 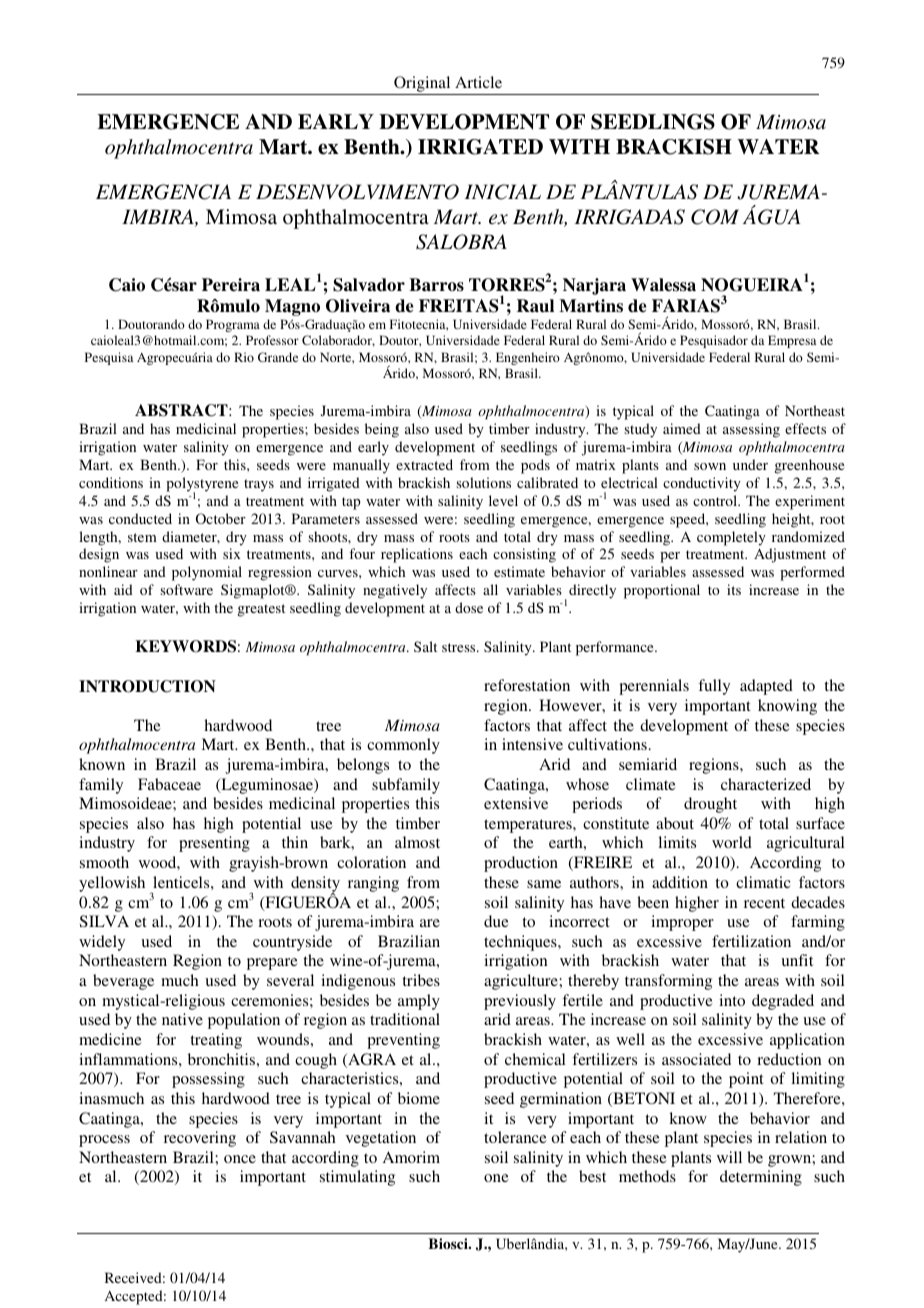 I want to click on recovering, so click(x=200, y=1139).
